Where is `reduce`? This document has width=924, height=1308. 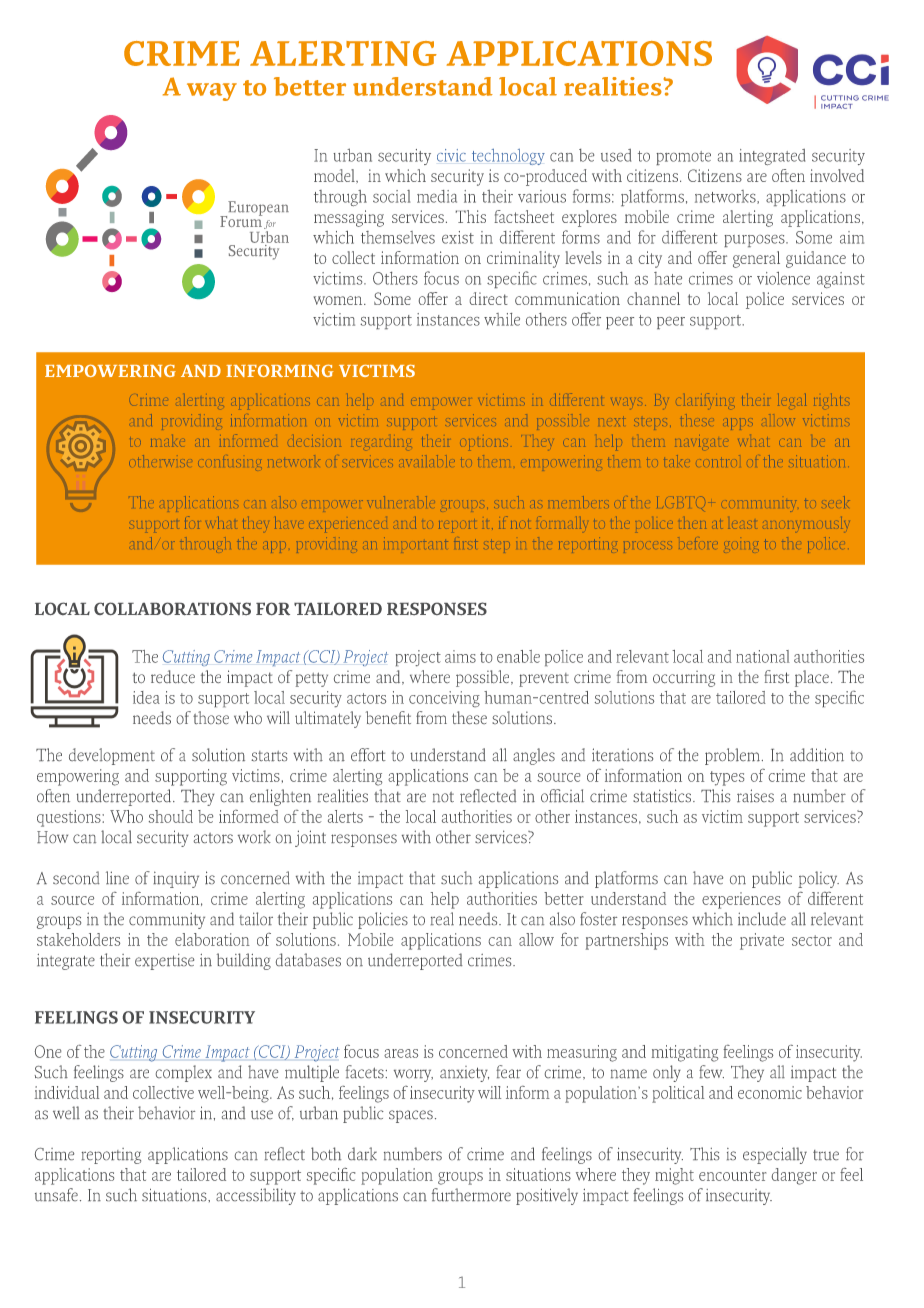 reduce is located at coordinates (173, 676).
